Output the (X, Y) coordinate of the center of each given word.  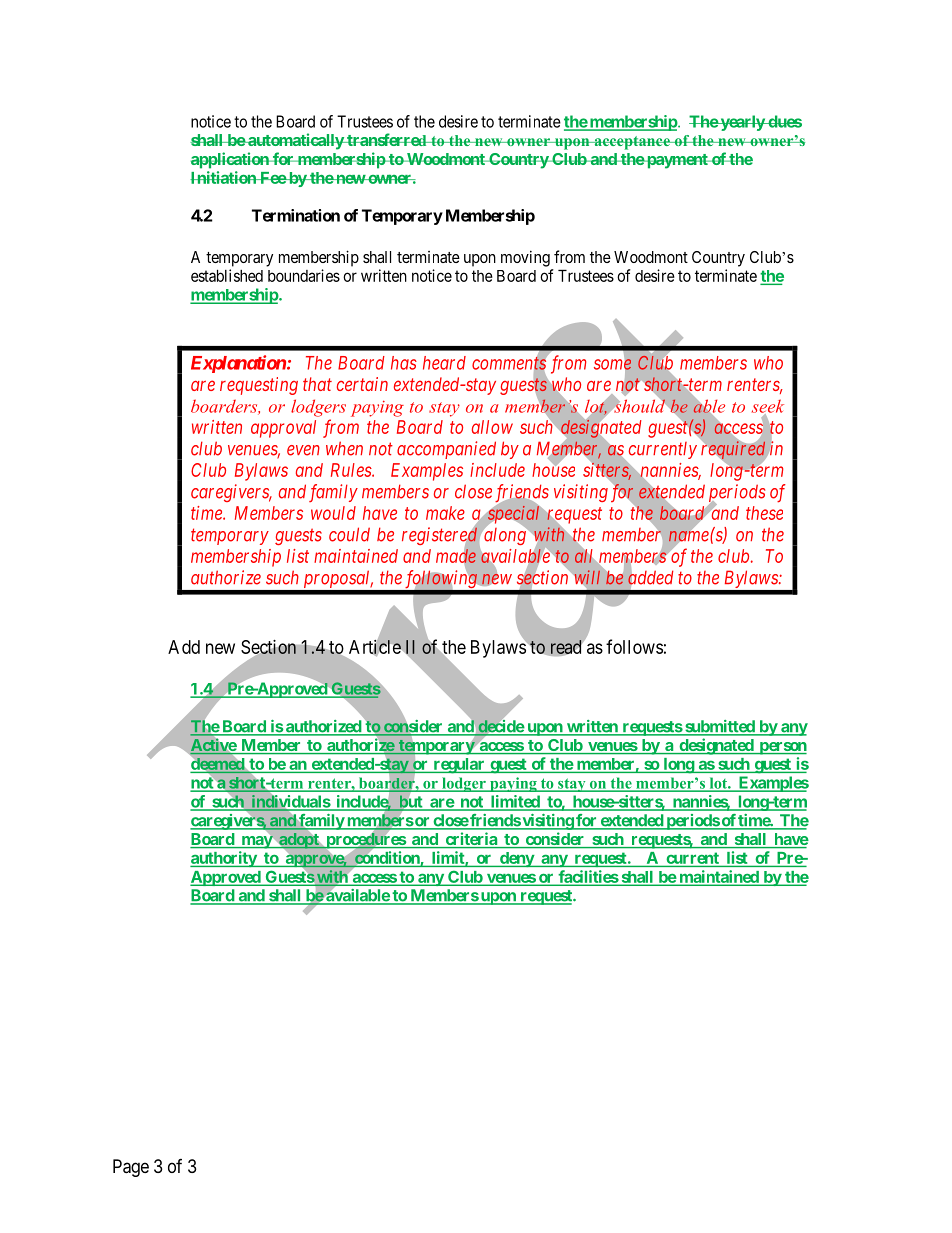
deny (516, 860)
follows (634, 646)
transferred (387, 139)
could (349, 534)
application (231, 160)
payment (677, 161)
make (445, 513)
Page (131, 1168)
